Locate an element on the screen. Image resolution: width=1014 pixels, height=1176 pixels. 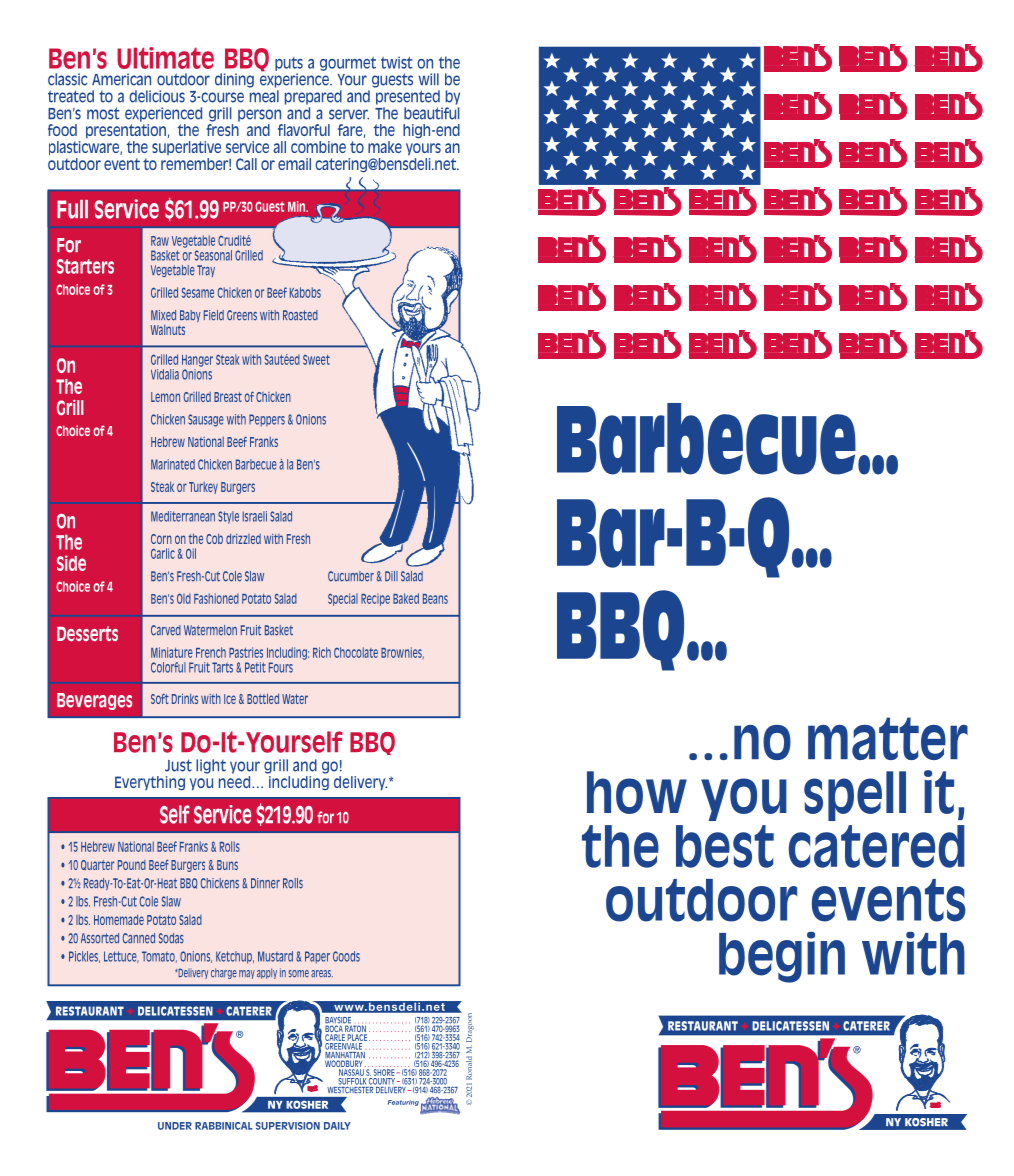
Sodas is located at coordinates (171, 938).
